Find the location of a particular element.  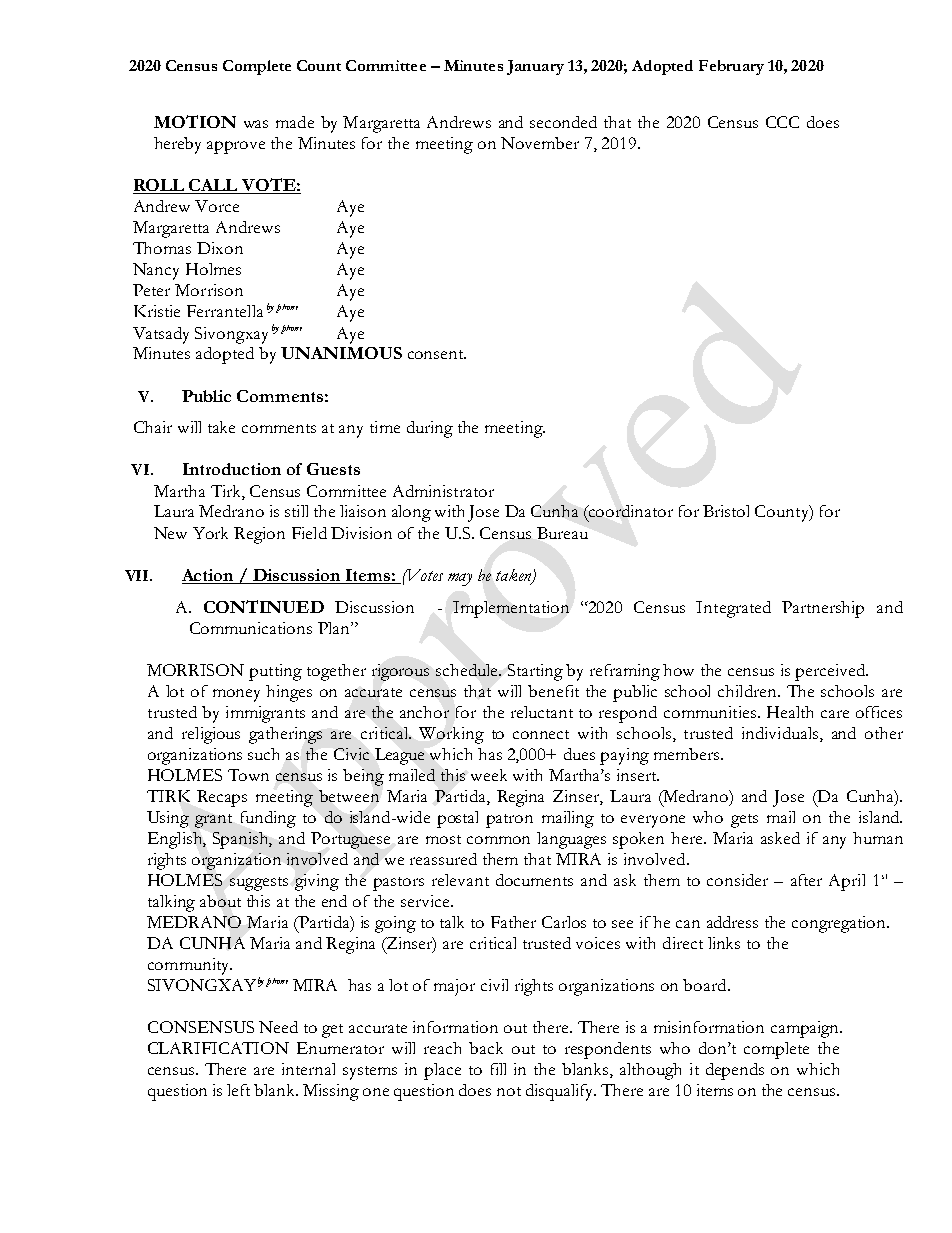

consent is located at coordinates (437, 354).
